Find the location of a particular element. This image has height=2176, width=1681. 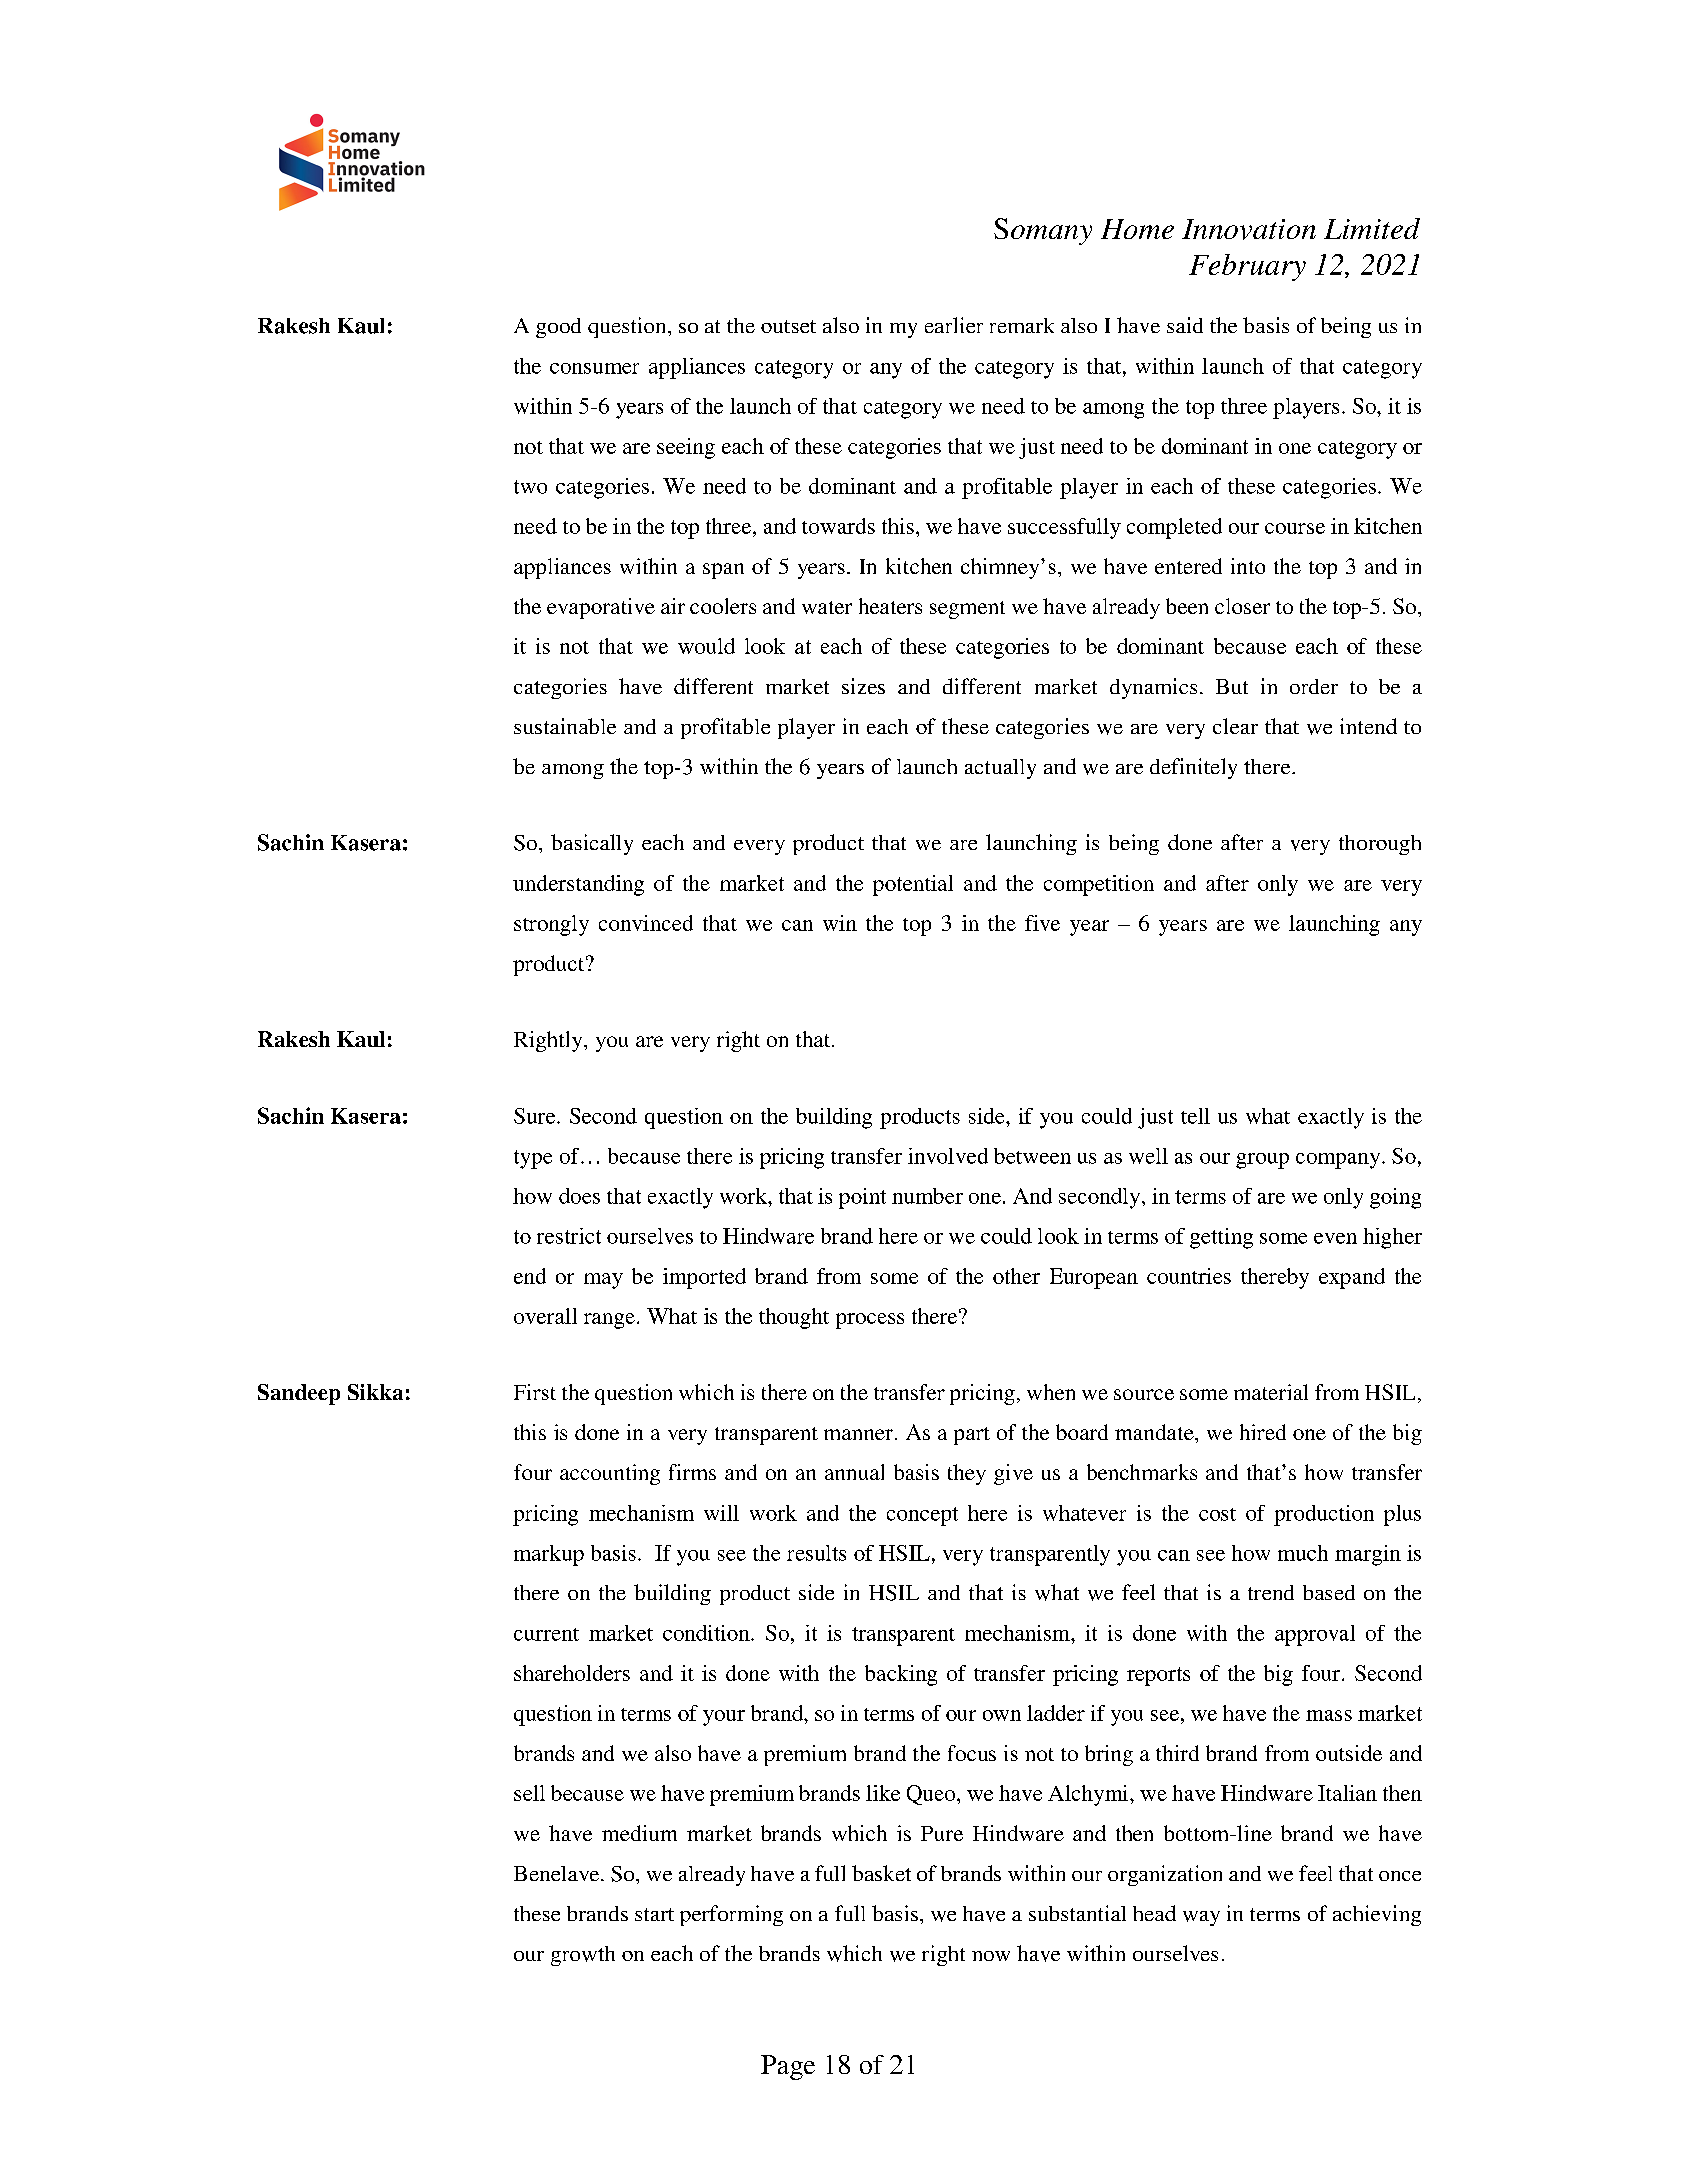

group is located at coordinates (1262, 1161).
